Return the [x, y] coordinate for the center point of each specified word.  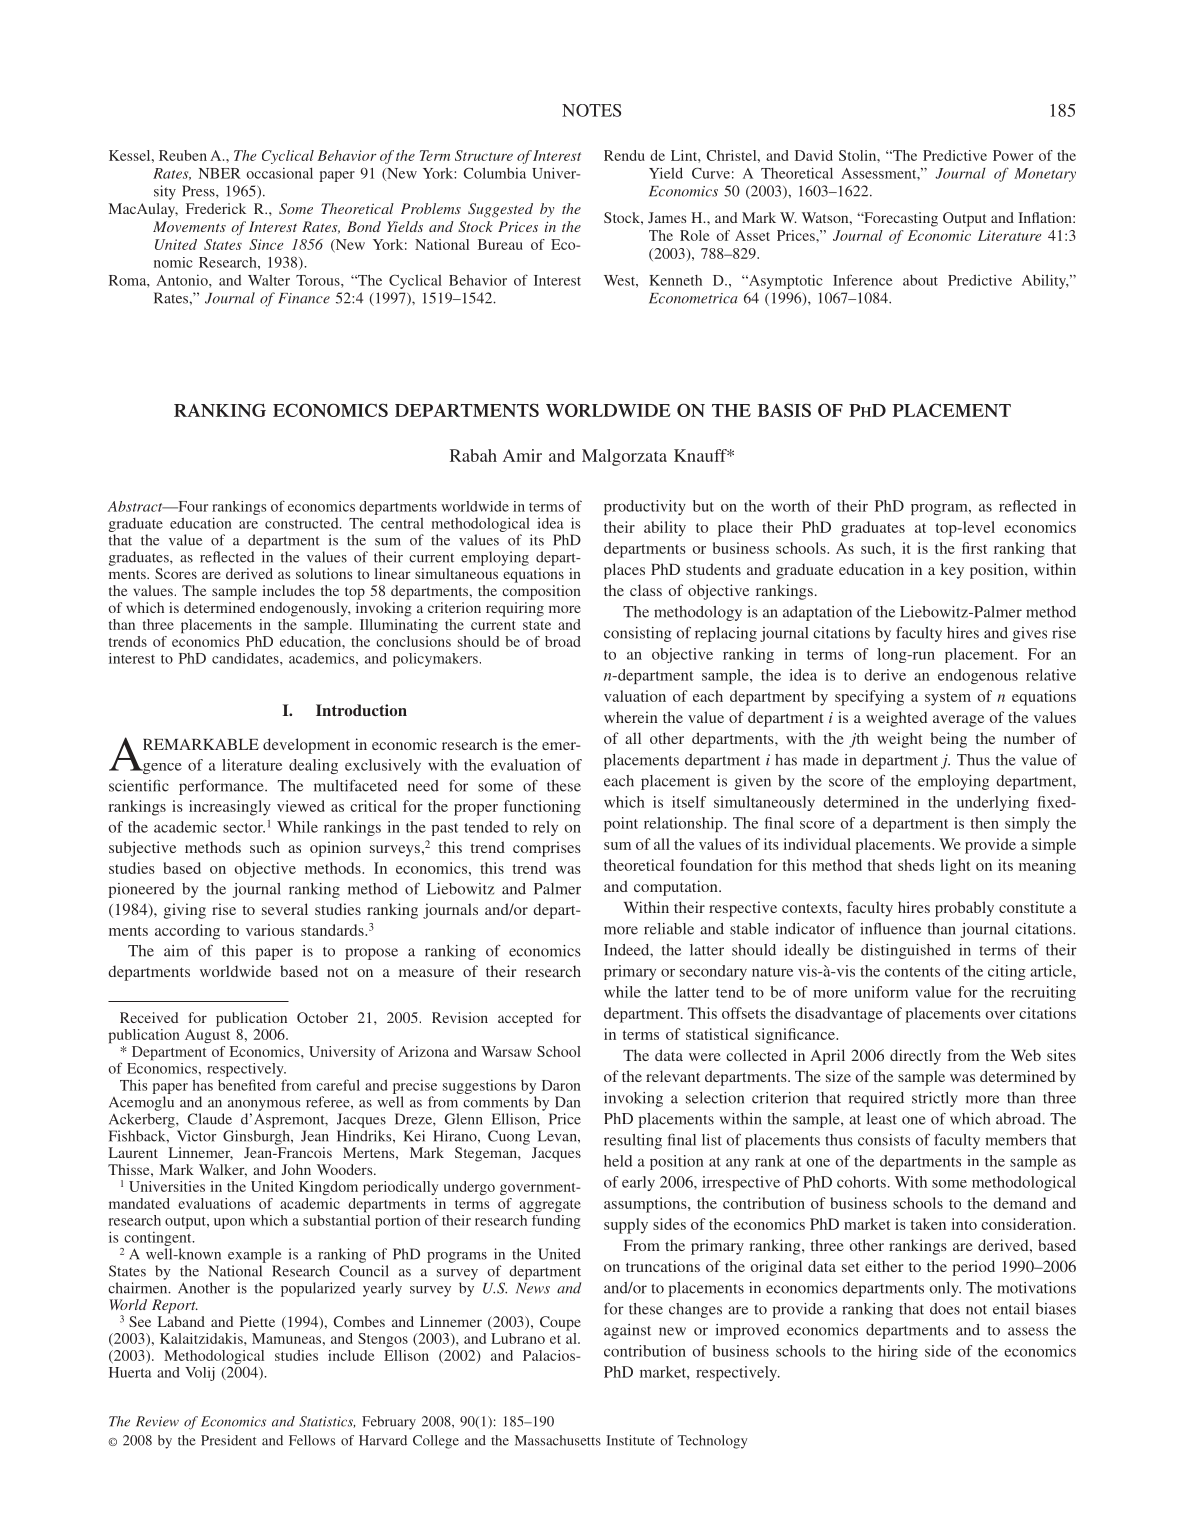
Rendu [624, 155]
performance [222, 787]
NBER [220, 173]
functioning [542, 808]
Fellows [312, 1440]
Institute [630, 1440]
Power [1013, 155]
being [948, 740]
